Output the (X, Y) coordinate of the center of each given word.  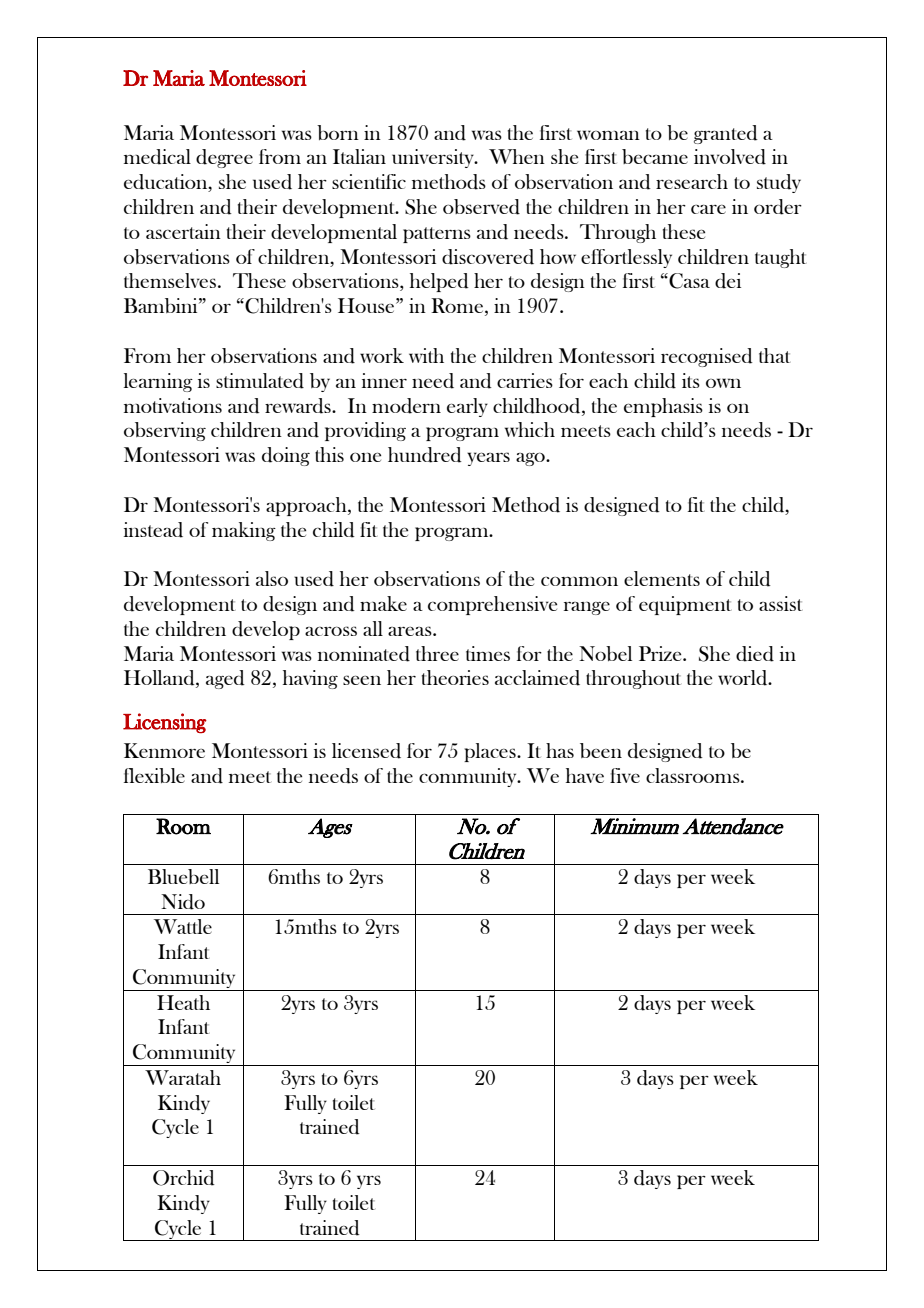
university (434, 158)
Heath (183, 1002)
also (272, 578)
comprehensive (492, 605)
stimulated (260, 381)
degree (224, 158)
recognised (707, 357)
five (625, 775)
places (491, 752)
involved (730, 157)
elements (662, 578)
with (426, 355)
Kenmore (164, 750)
